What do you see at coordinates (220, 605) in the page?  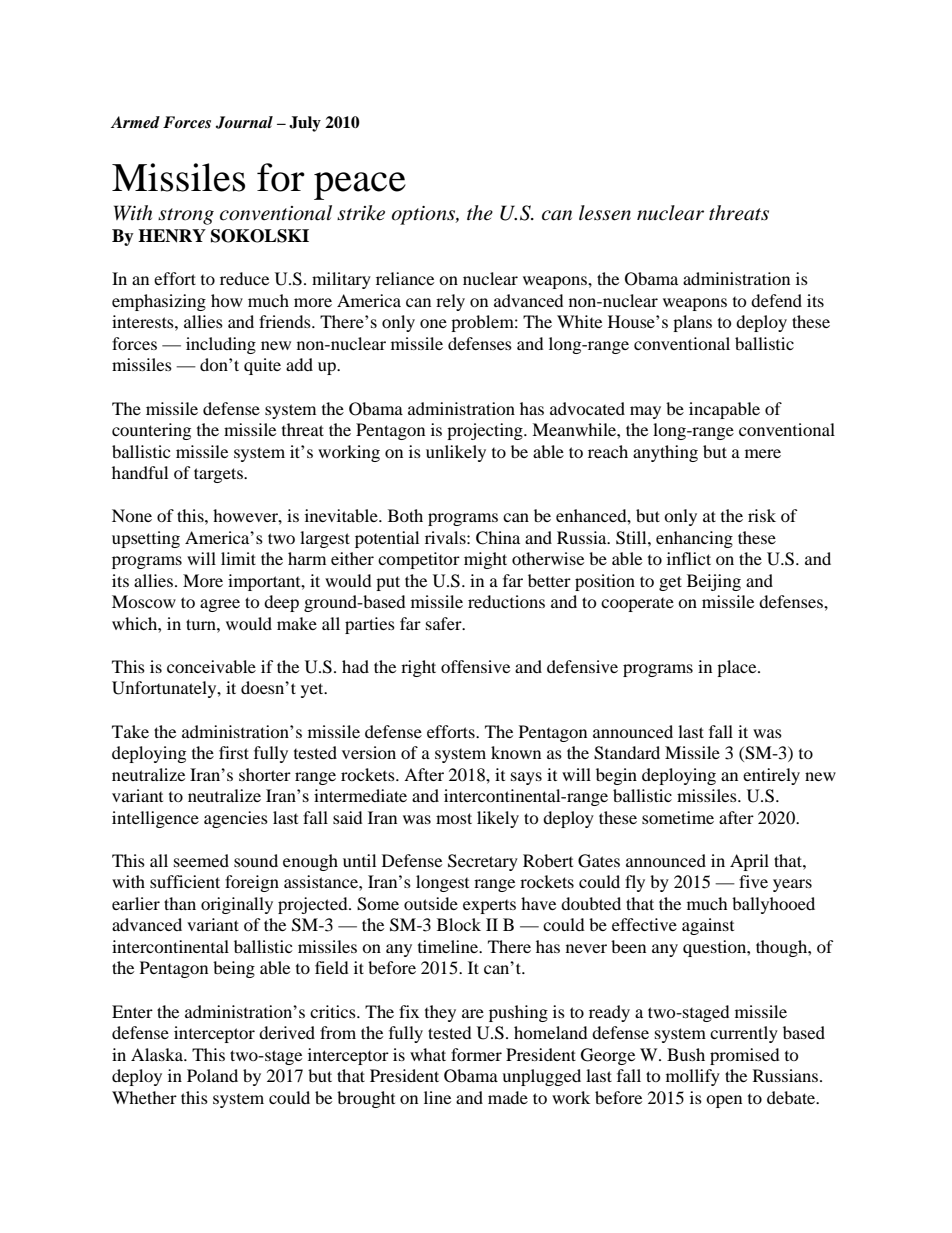 I see `agree` at bounding box center [220, 605].
